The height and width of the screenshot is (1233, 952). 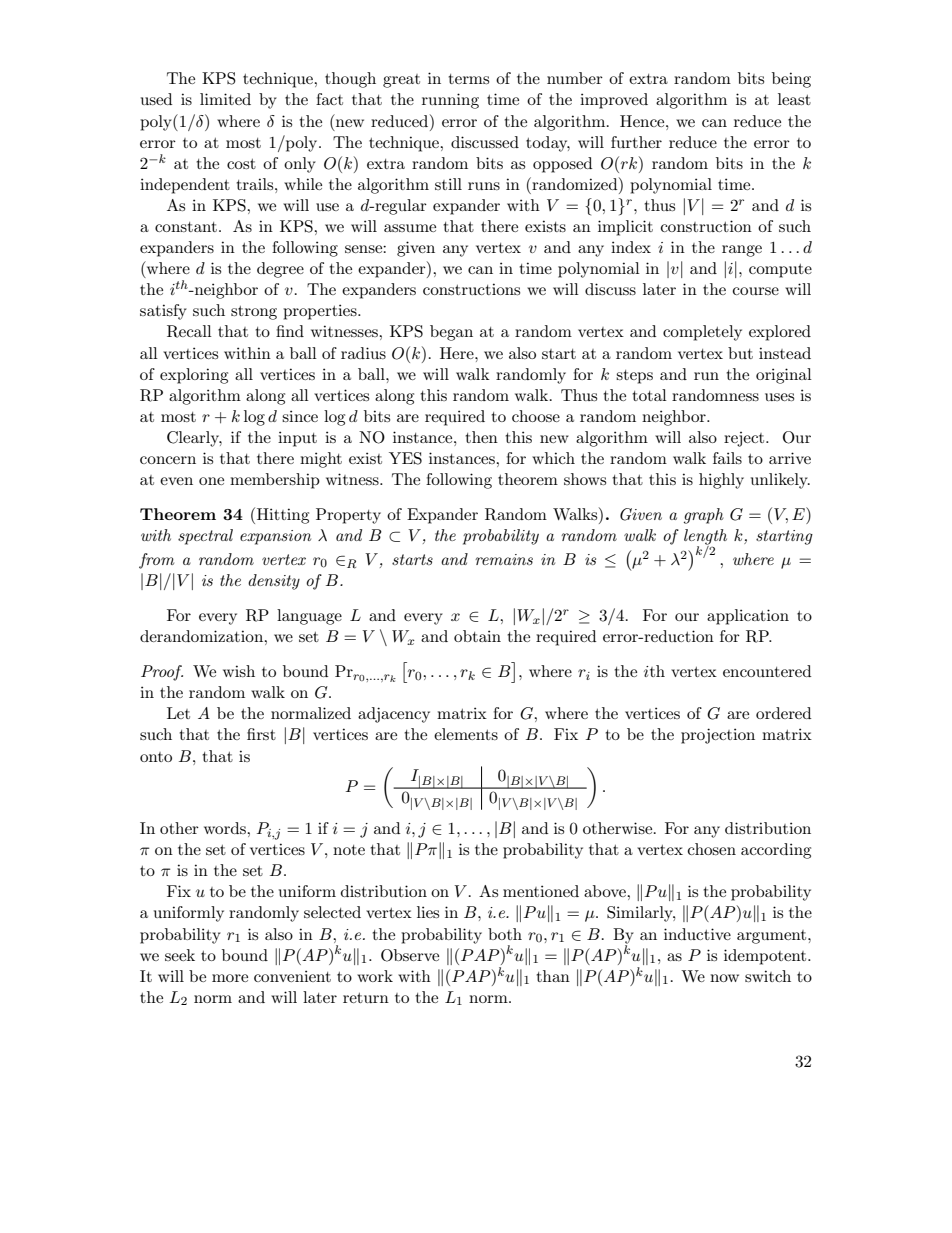 What do you see at coordinates (477, 636) in the screenshot?
I see `obtain` at bounding box center [477, 636].
